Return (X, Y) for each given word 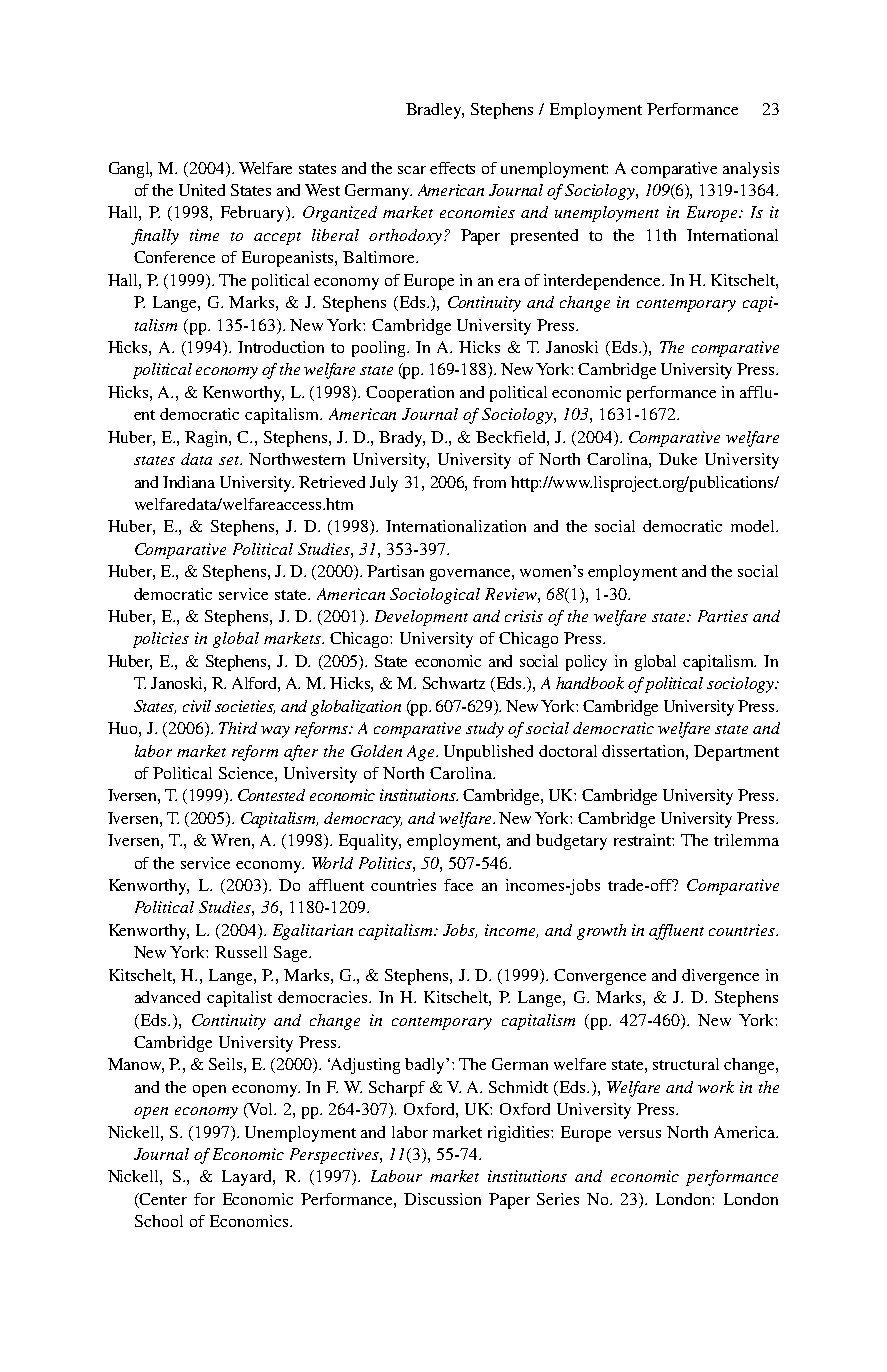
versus (639, 1134)
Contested (271, 795)
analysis (751, 170)
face (458, 885)
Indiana (189, 482)
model (754, 526)
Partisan (395, 571)
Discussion (442, 1199)
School (159, 1221)
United (202, 190)
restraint (644, 840)
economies (477, 212)
